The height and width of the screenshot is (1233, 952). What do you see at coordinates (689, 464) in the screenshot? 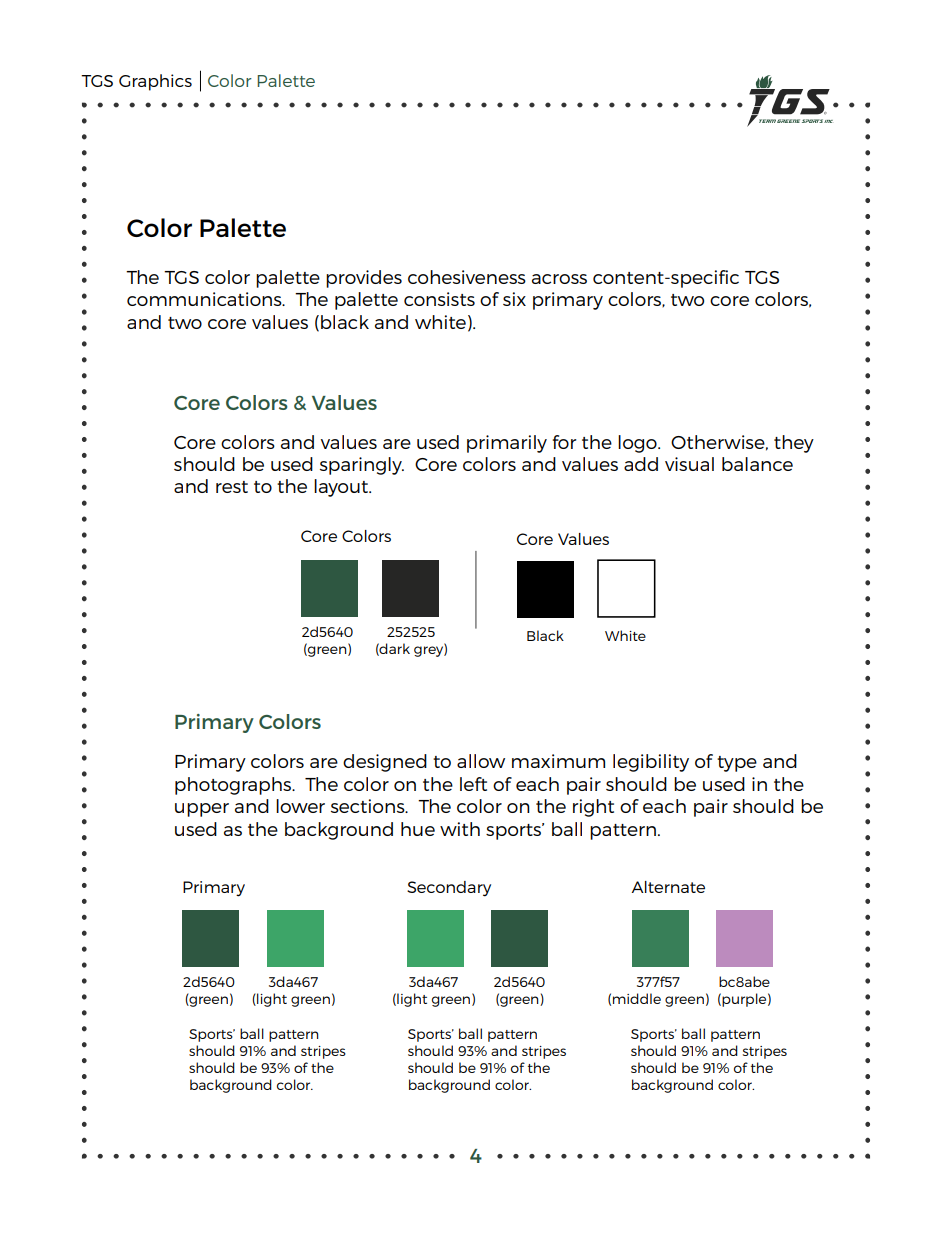
I see `visual` at bounding box center [689, 464].
